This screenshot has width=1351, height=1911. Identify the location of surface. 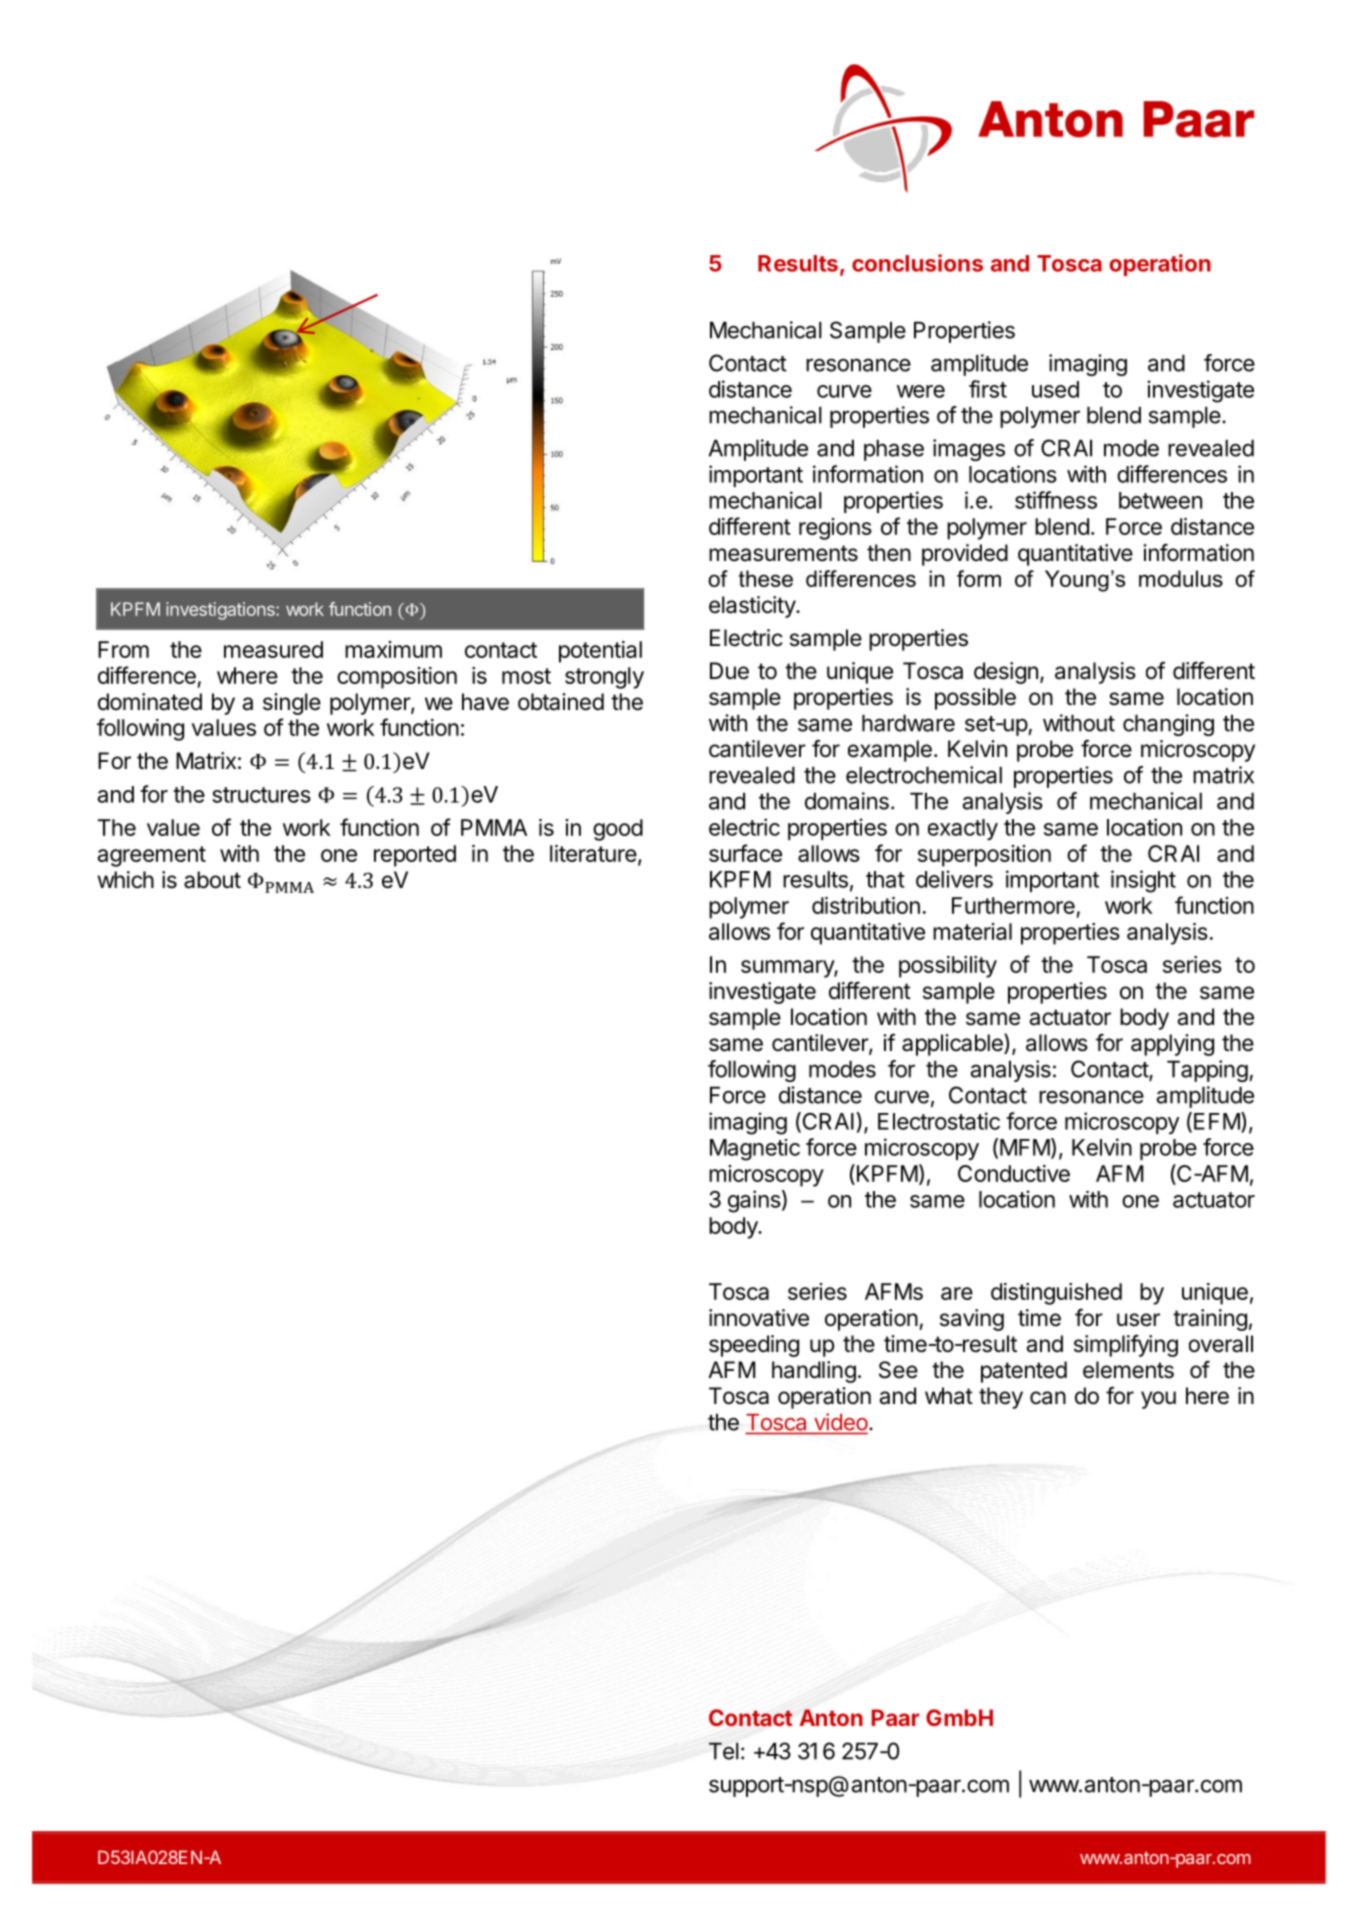
(745, 853).
